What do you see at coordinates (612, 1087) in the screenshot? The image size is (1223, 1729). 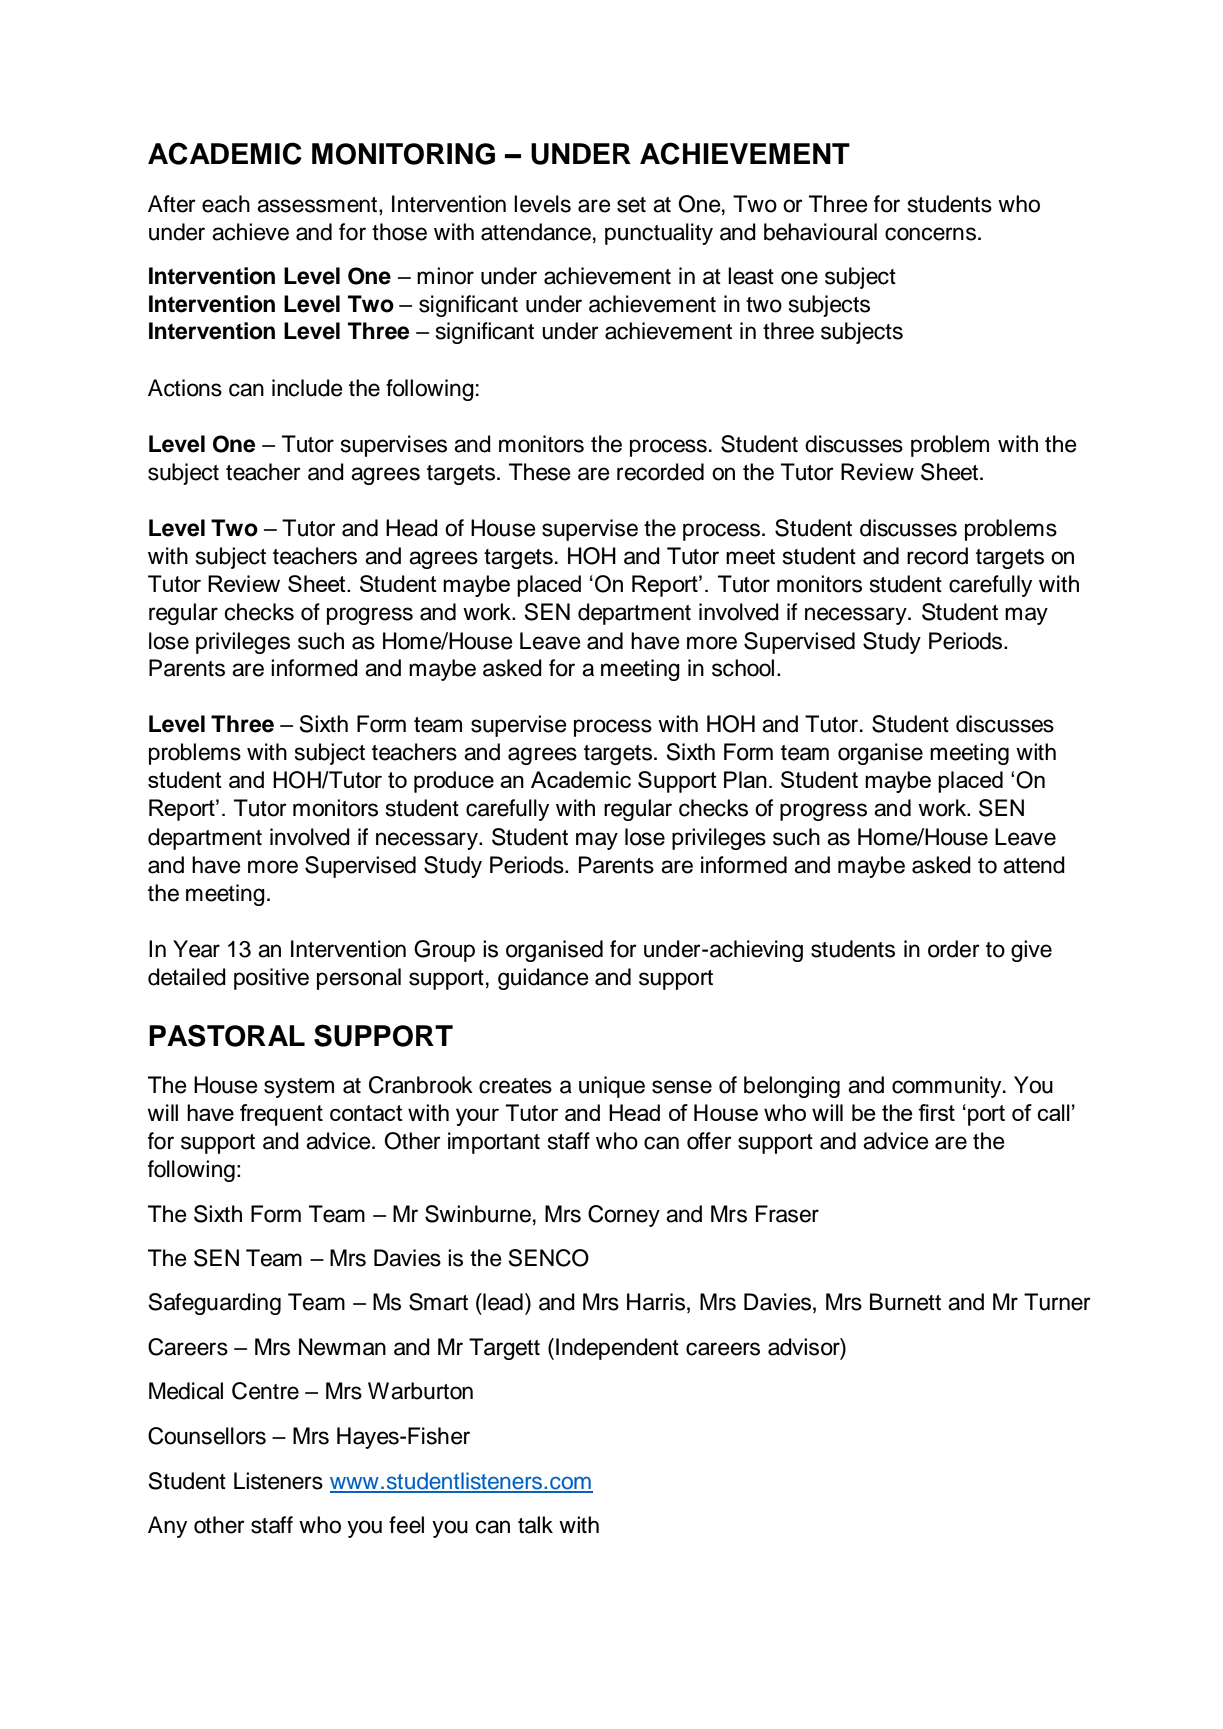 I see `unique` at bounding box center [612, 1087].
